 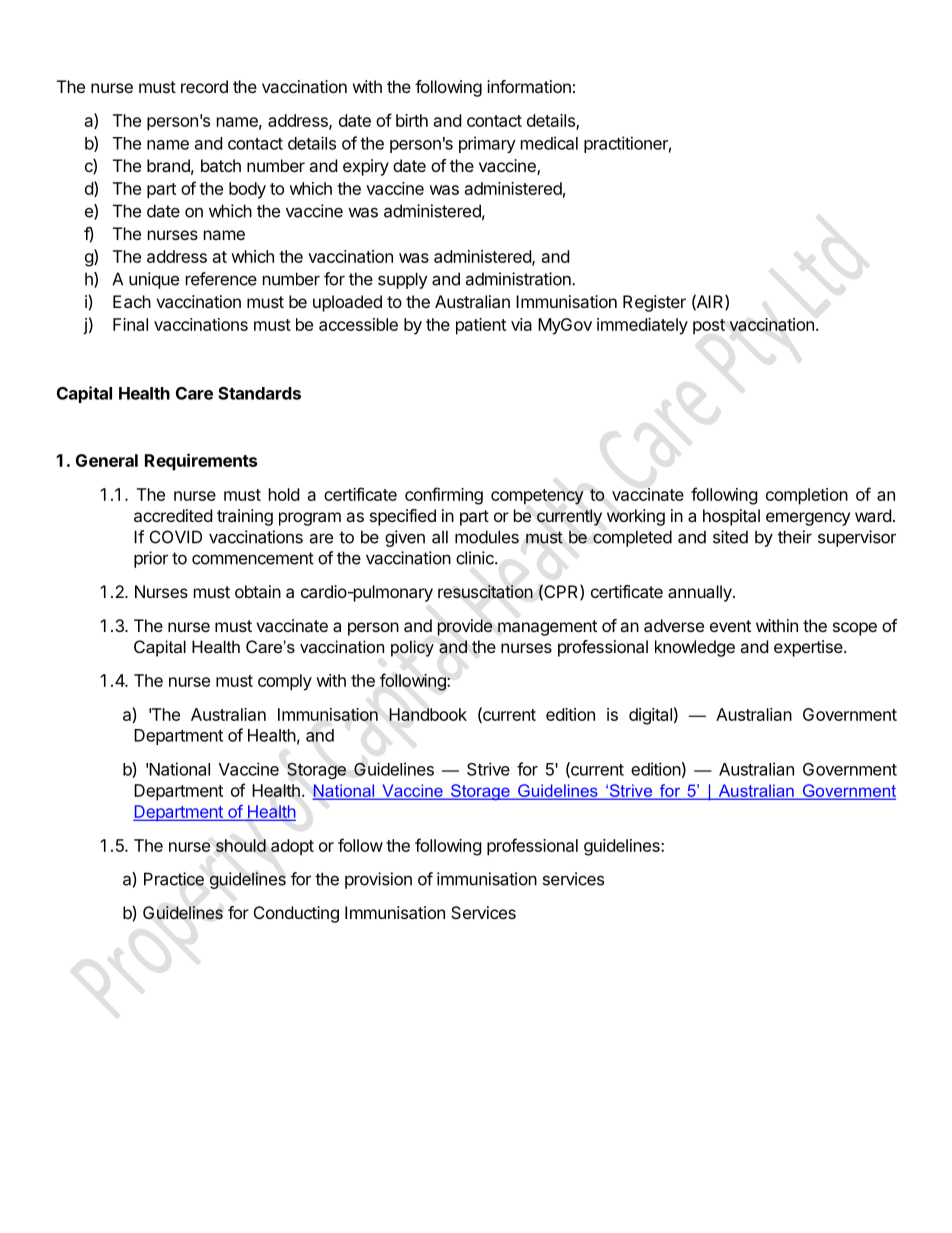 What do you see at coordinates (529, 86) in the screenshot?
I see `information` at bounding box center [529, 86].
